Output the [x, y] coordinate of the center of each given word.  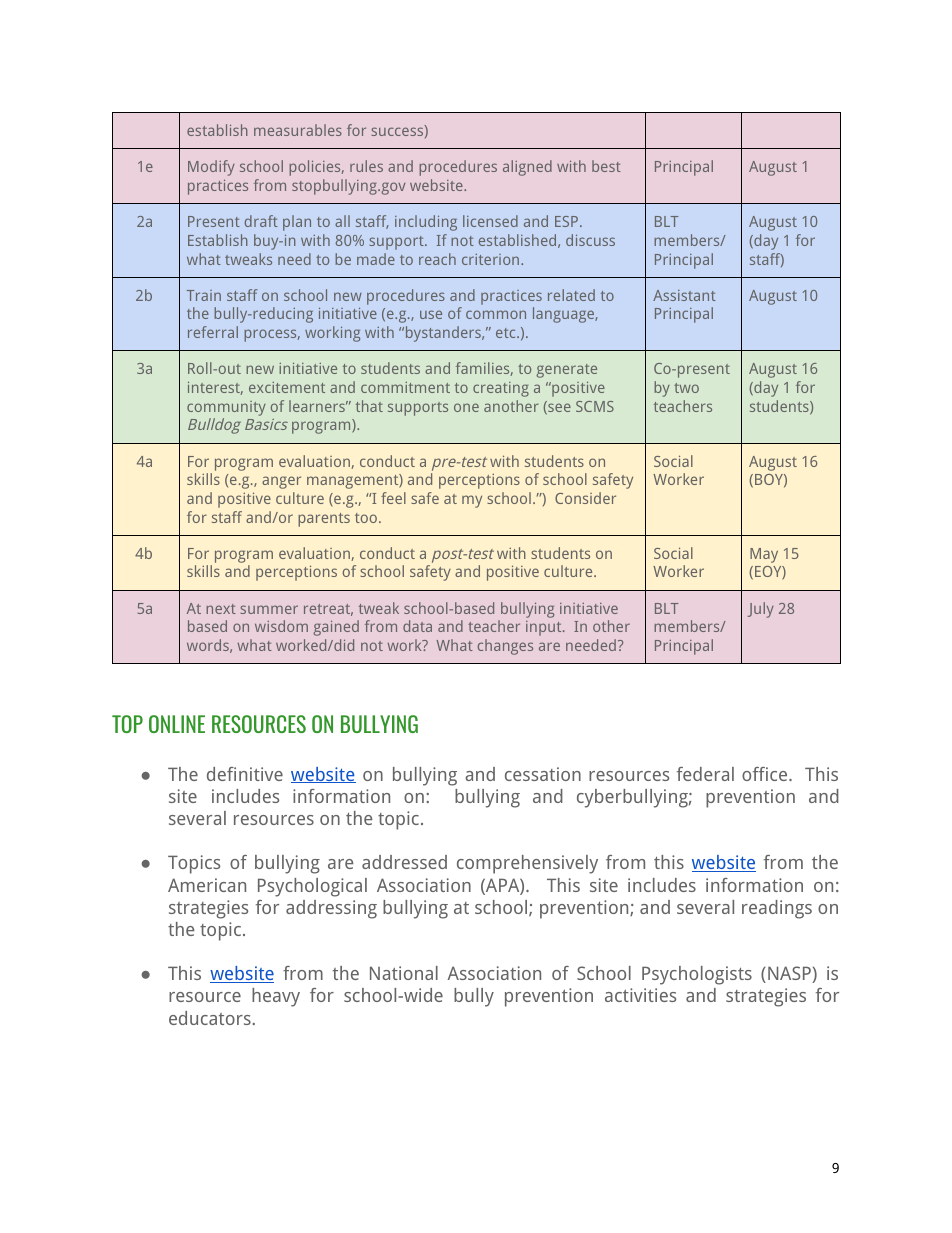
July [761, 610]
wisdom [281, 626]
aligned [527, 168]
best [606, 166]
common [496, 314]
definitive [245, 774]
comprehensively [527, 864]
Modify [211, 168]
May [764, 555]
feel [393, 498]
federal [705, 774]
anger [281, 482]
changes [505, 647]
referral [213, 332]
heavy [276, 997]
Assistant [684, 295]
